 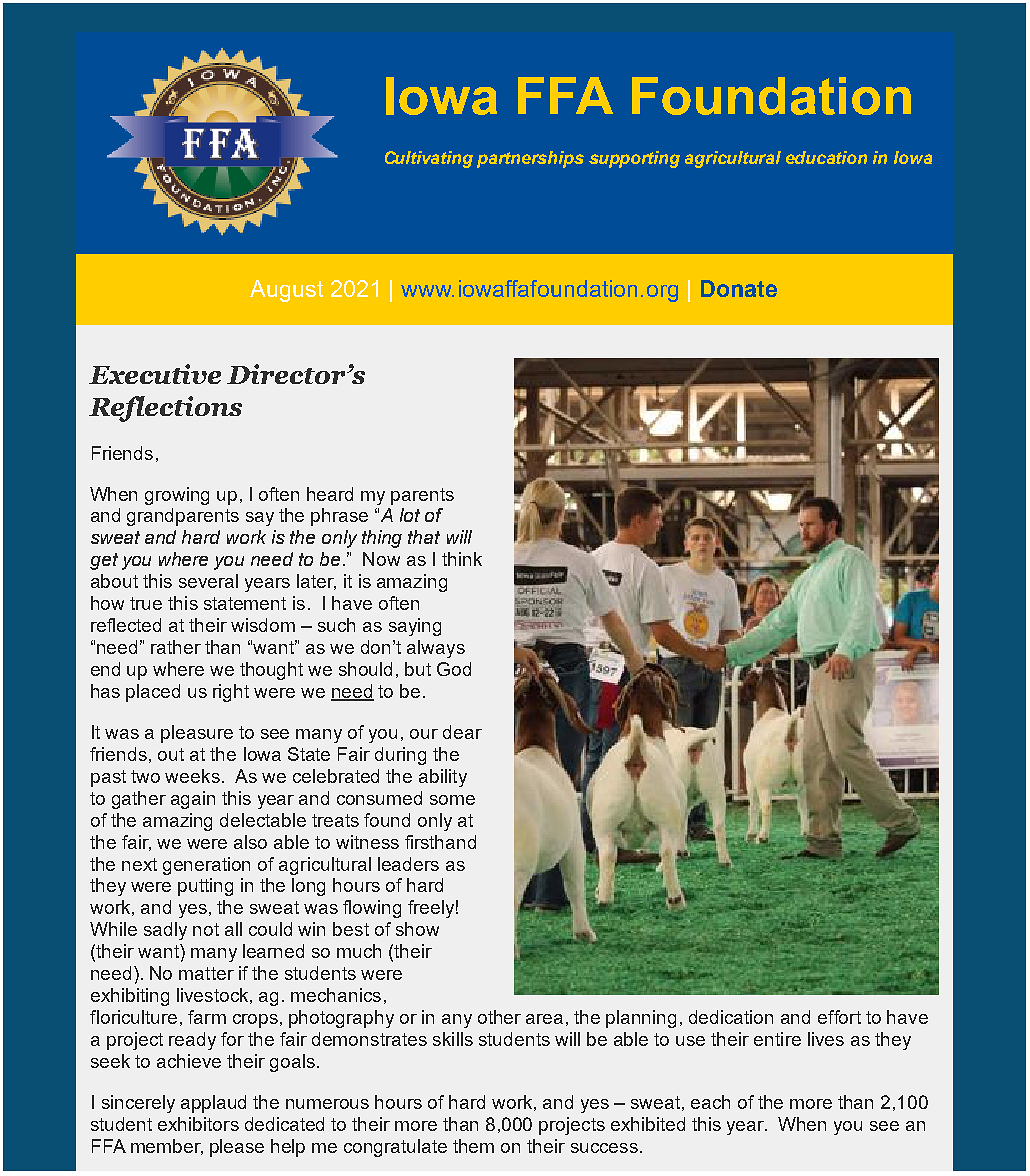 What do you see at coordinates (176, 647) in the screenshot?
I see `rather` at bounding box center [176, 647].
